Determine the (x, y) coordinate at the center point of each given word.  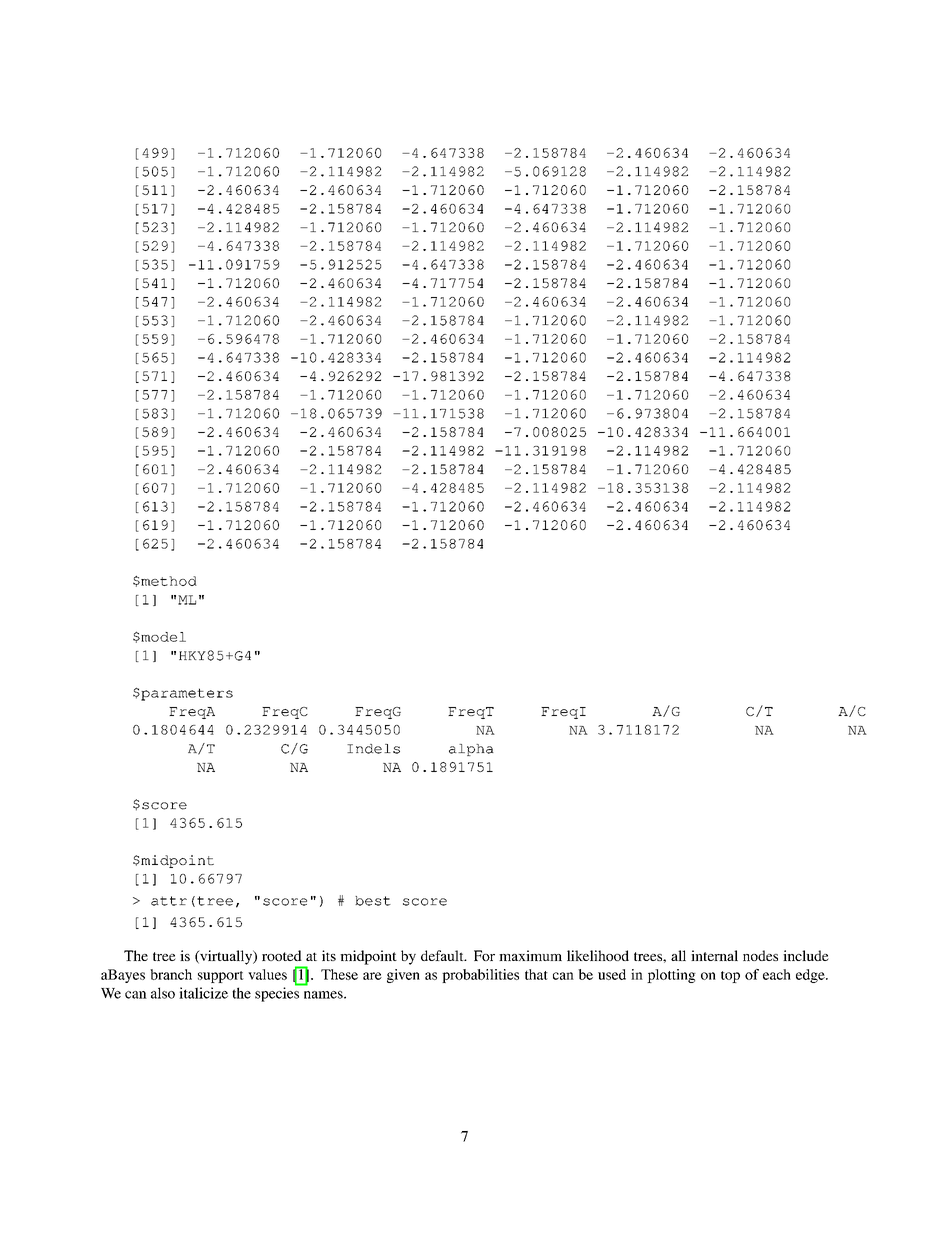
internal (714, 955)
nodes (760, 955)
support (221, 977)
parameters (186, 694)
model (162, 637)
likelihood (598, 955)
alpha (471, 750)
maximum (530, 955)
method (168, 581)
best (373, 901)
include (806, 955)
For (484, 955)
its (329, 955)
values (267, 974)
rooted (282, 955)
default (443, 955)
